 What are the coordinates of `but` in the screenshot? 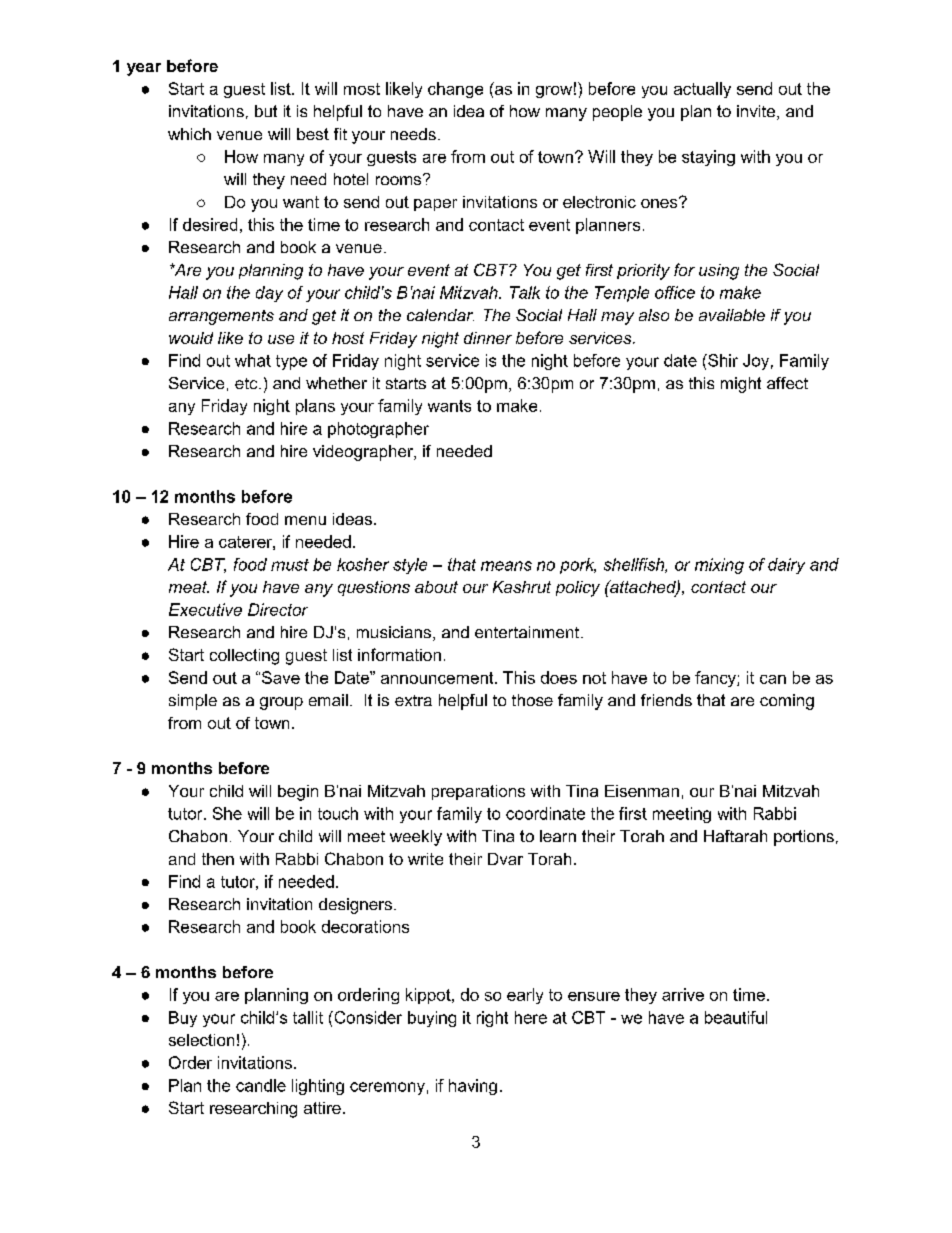 It's located at (266, 111).
